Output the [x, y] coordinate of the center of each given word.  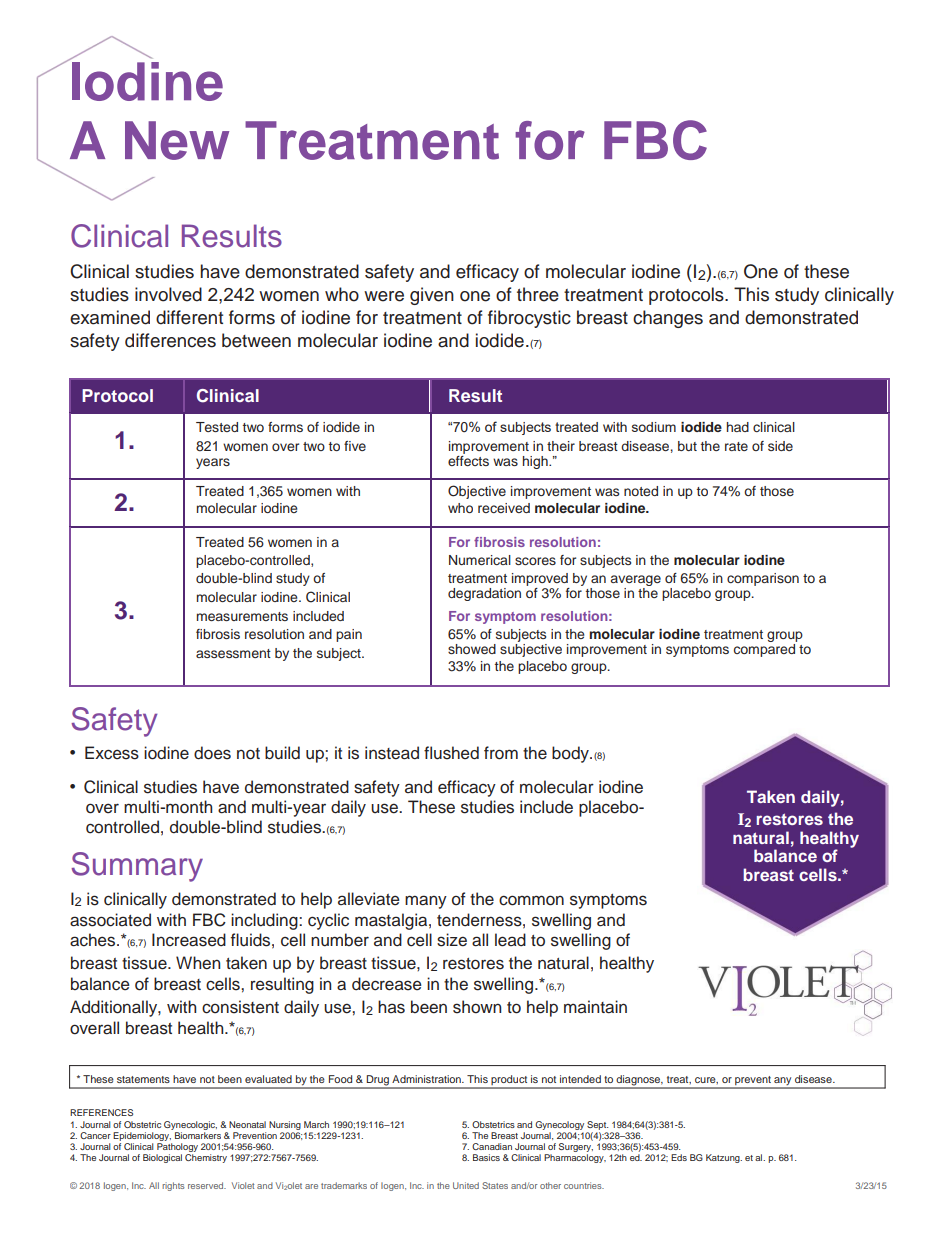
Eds [679, 1157]
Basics [486, 1157]
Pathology [177, 1149]
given [432, 296]
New [177, 140]
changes [668, 319]
